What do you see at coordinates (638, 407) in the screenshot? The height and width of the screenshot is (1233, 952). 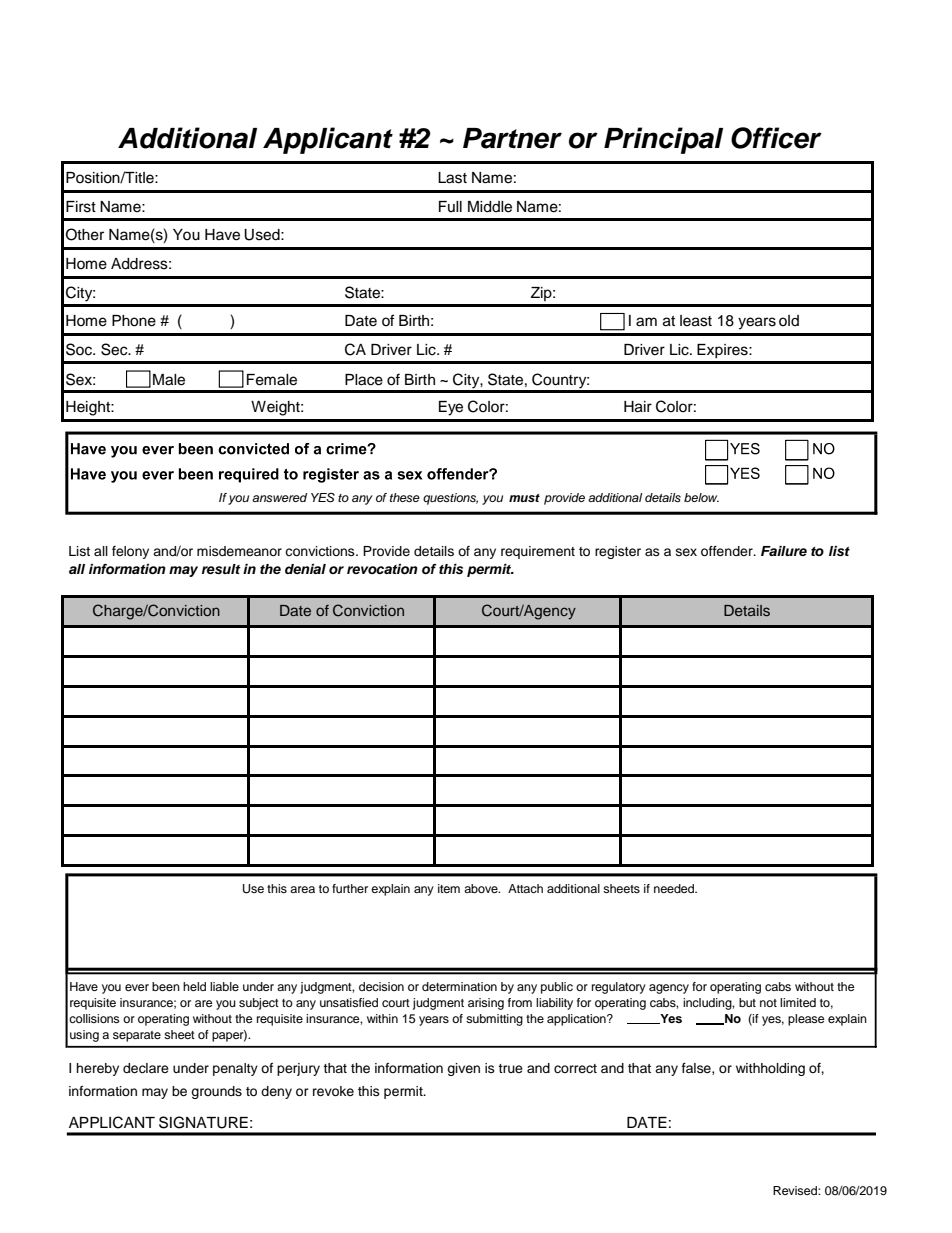 I see `Hair` at bounding box center [638, 407].
